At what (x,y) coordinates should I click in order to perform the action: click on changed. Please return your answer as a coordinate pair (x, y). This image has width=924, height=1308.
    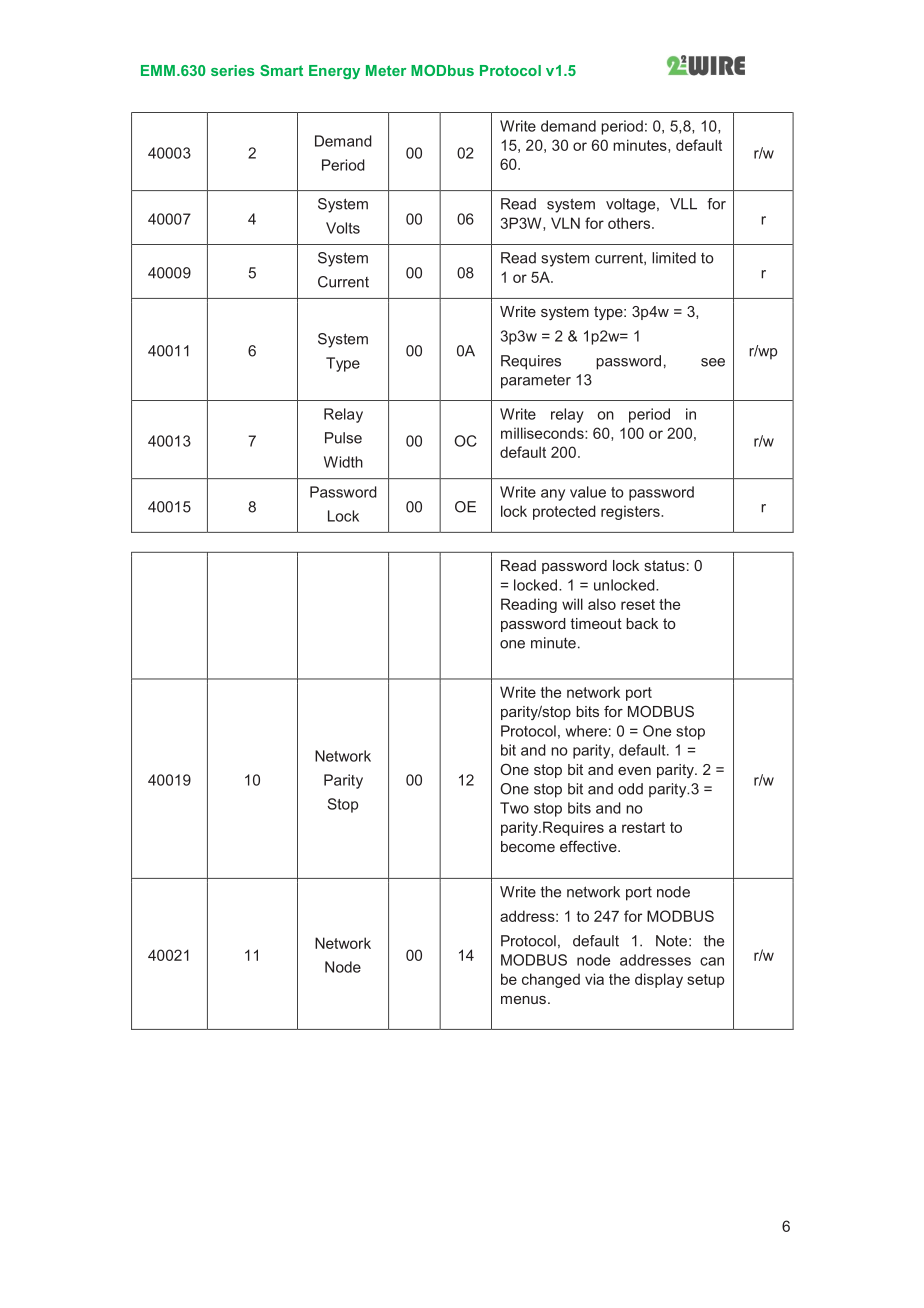
    Looking at the image, I should click on (551, 980).
